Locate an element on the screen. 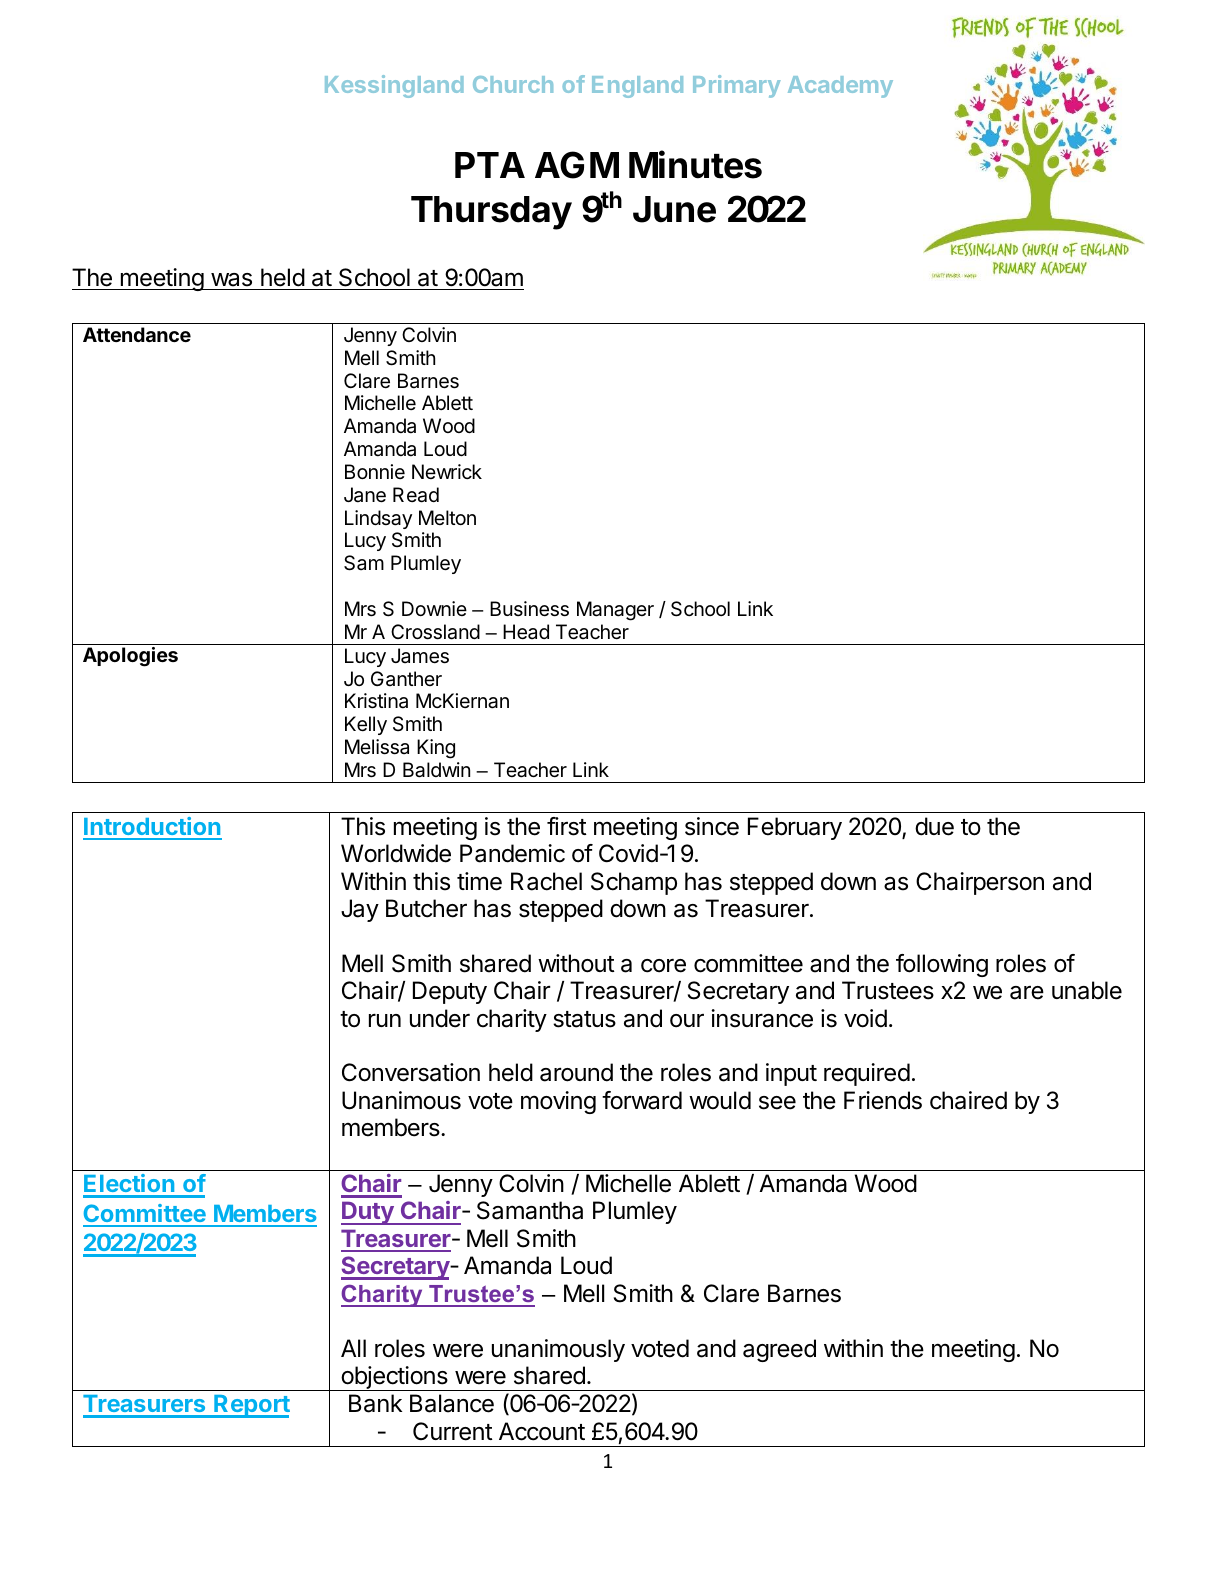  without is located at coordinates (576, 963).
